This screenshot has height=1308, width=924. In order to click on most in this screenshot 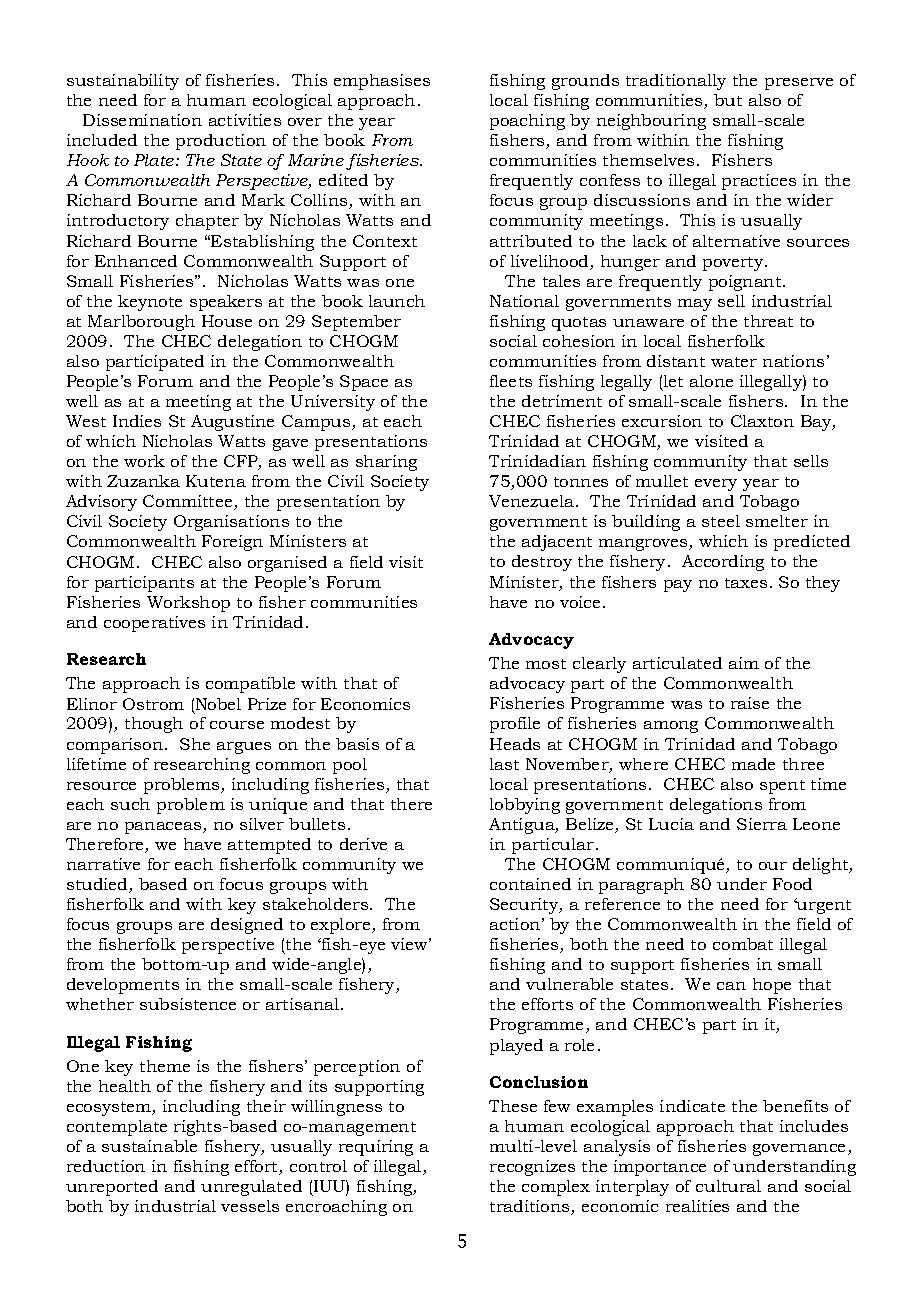, I will do `click(546, 664)`.
